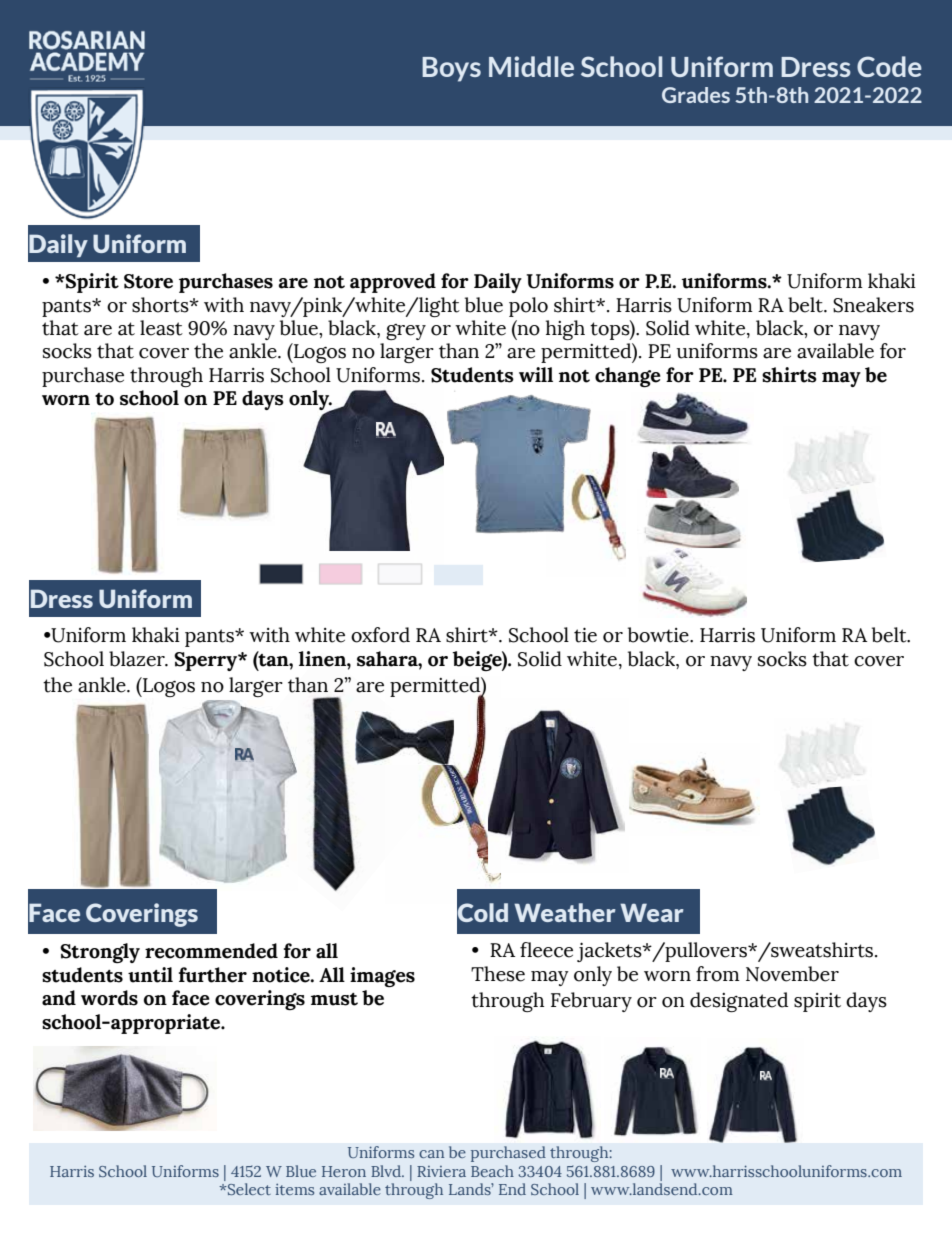  What do you see at coordinates (696, 95) in the image?
I see `Grades` at bounding box center [696, 95].
